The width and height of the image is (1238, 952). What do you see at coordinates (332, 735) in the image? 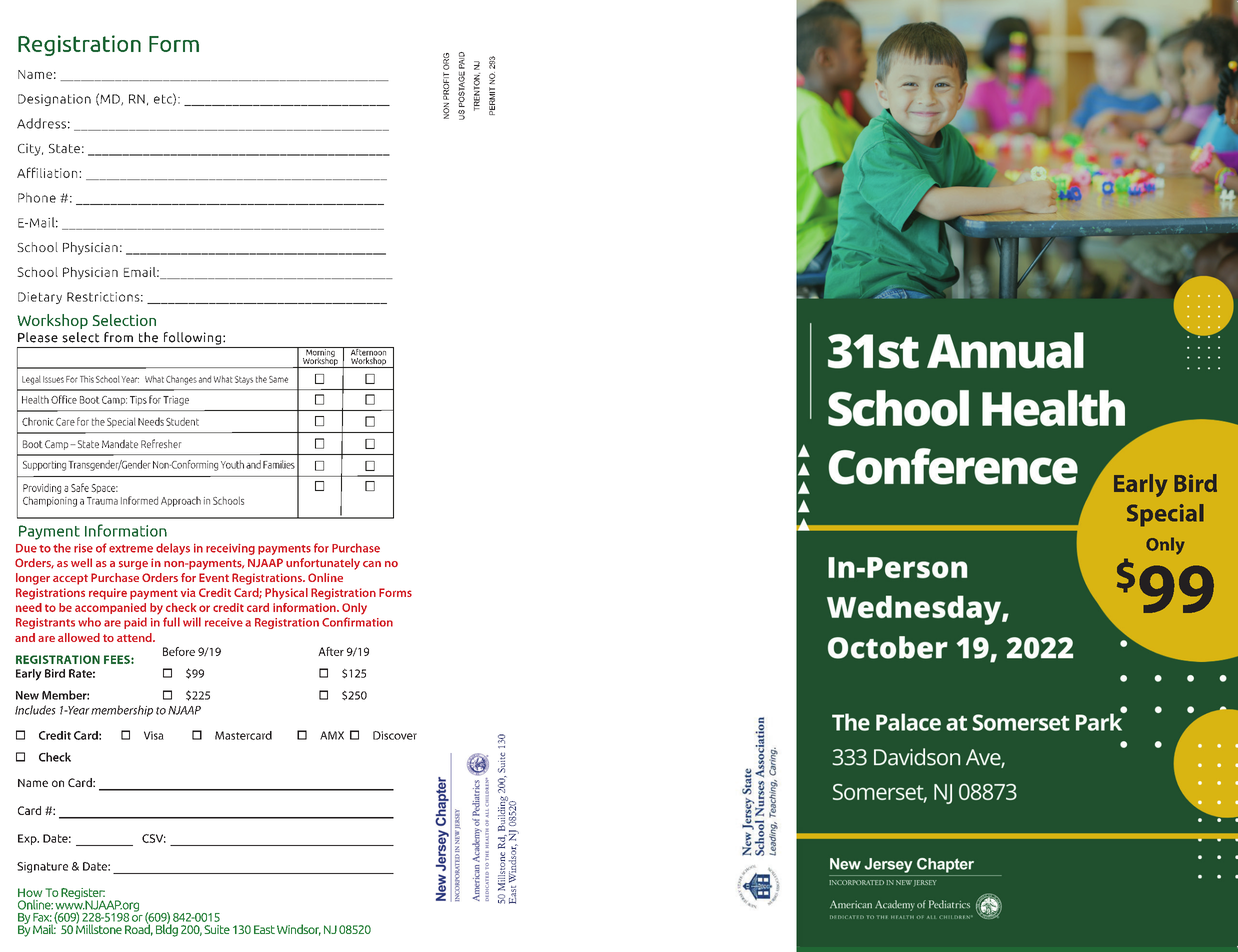
I see `AMX` at bounding box center [332, 735].
